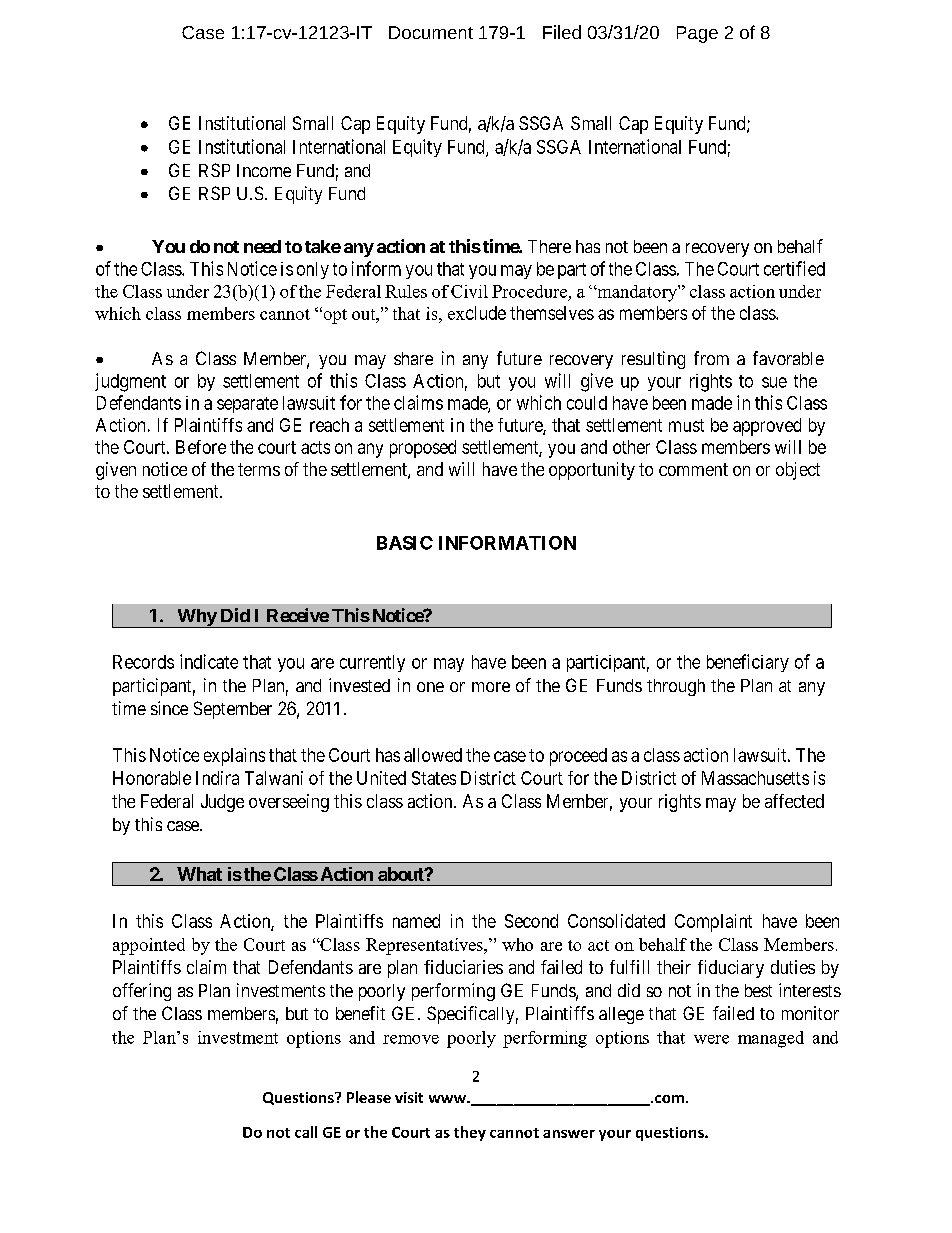  I want to click on beneficiary, so click(748, 663).
